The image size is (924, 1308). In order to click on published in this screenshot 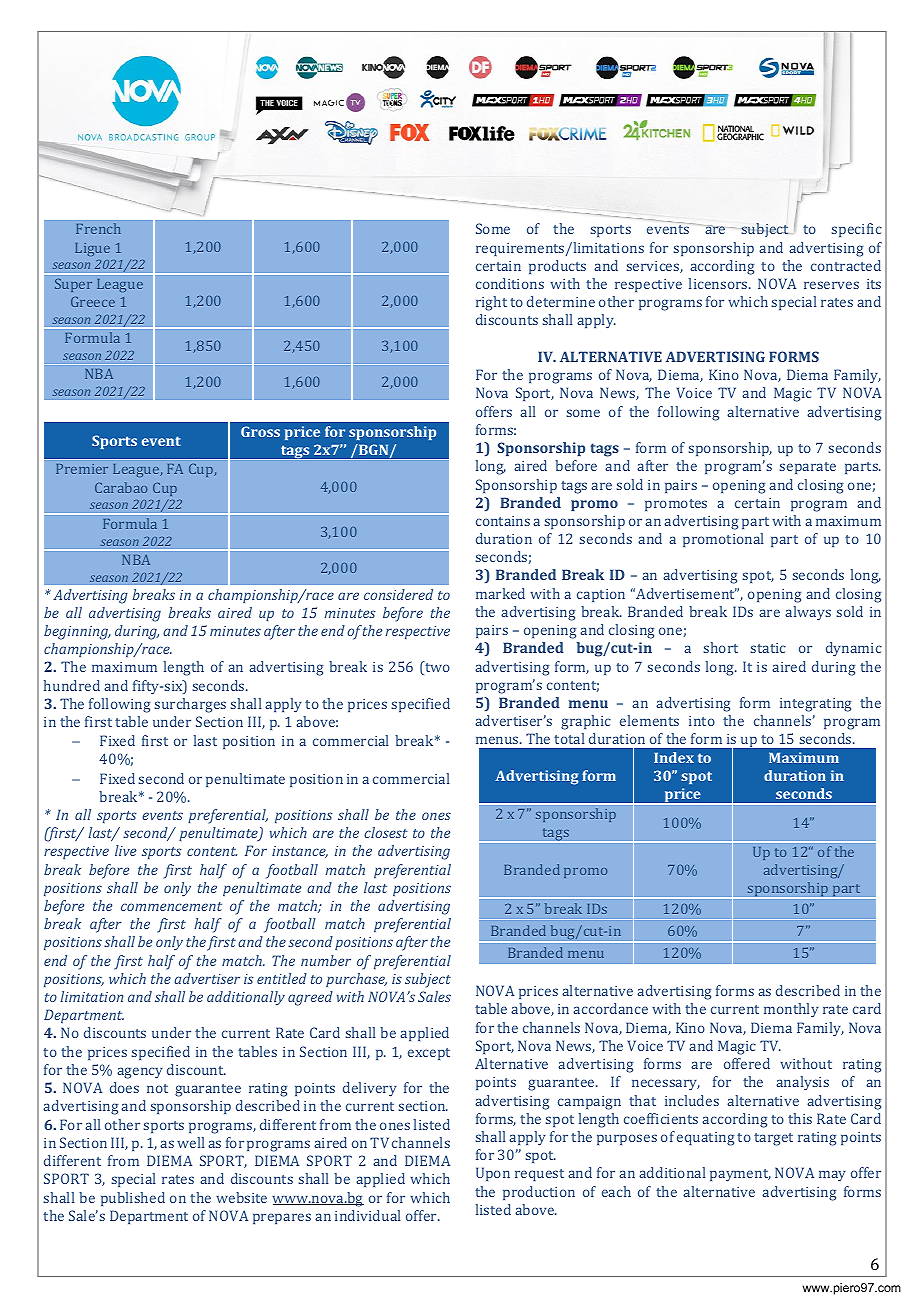, I will do `click(133, 1199)`.
